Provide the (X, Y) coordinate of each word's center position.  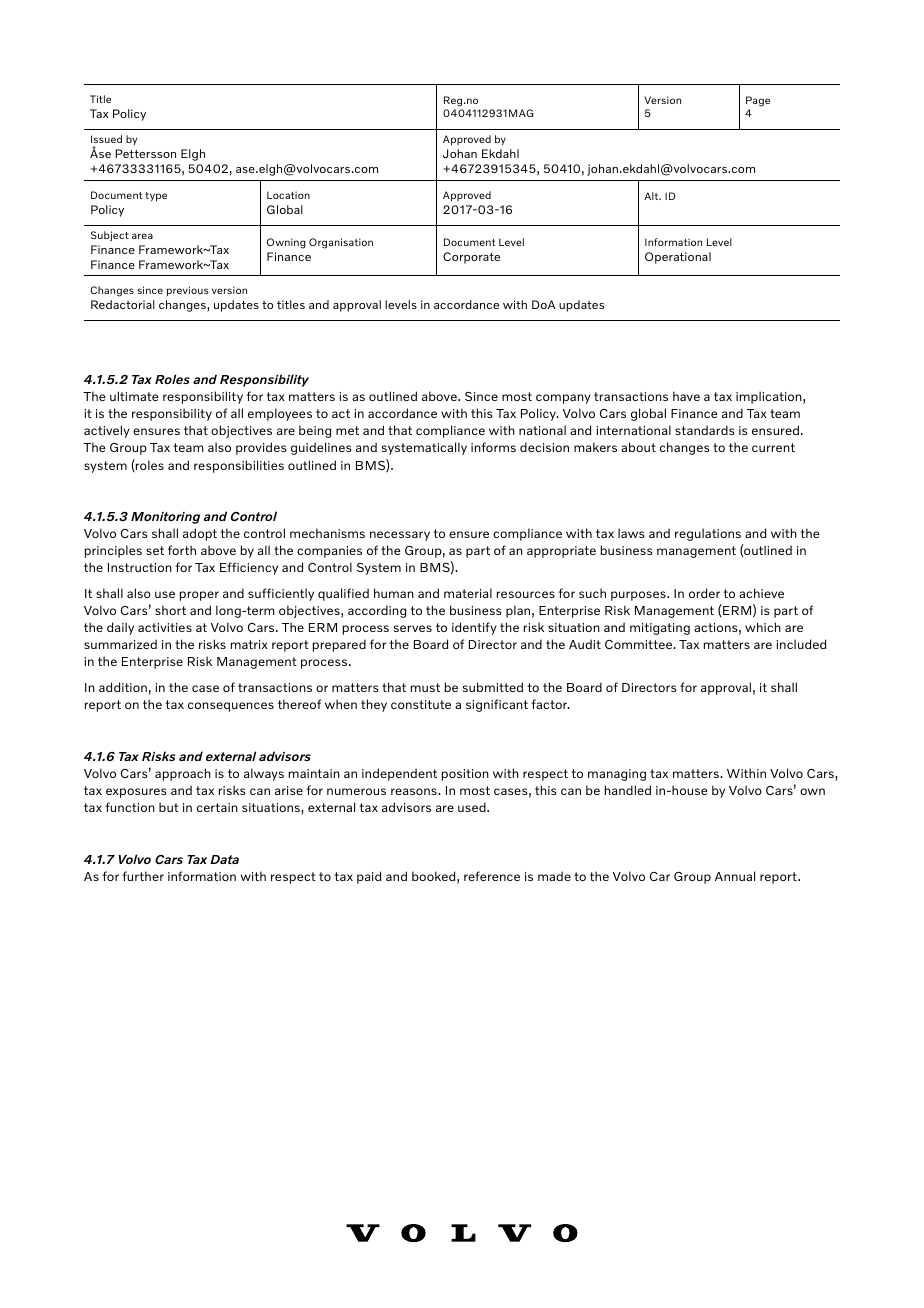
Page (758, 101)
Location (288, 195)
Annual (735, 876)
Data (224, 859)
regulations (708, 534)
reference (492, 876)
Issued (106, 139)
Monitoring (165, 518)
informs (493, 447)
